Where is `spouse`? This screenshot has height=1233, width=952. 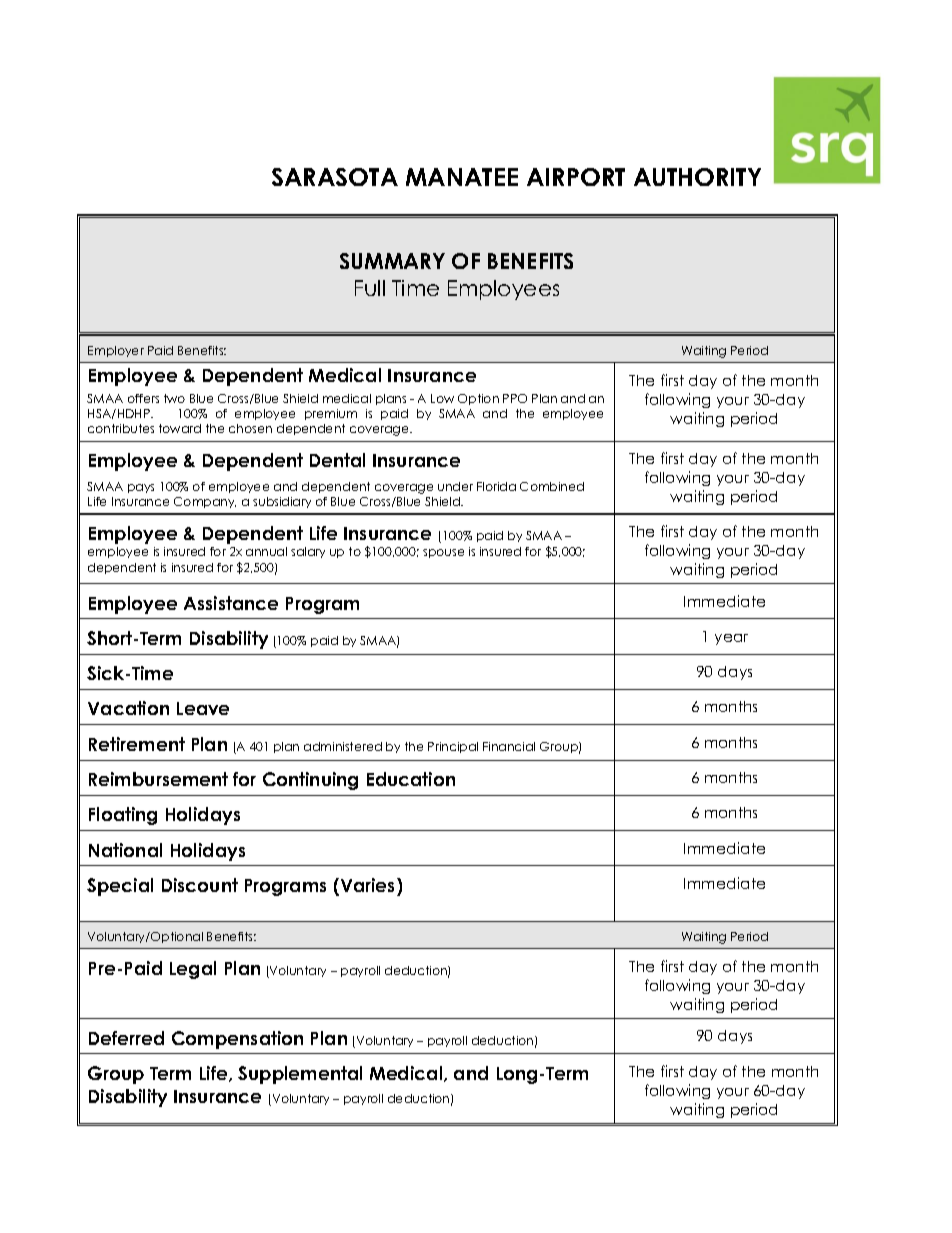
spouse is located at coordinates (443, 553).
